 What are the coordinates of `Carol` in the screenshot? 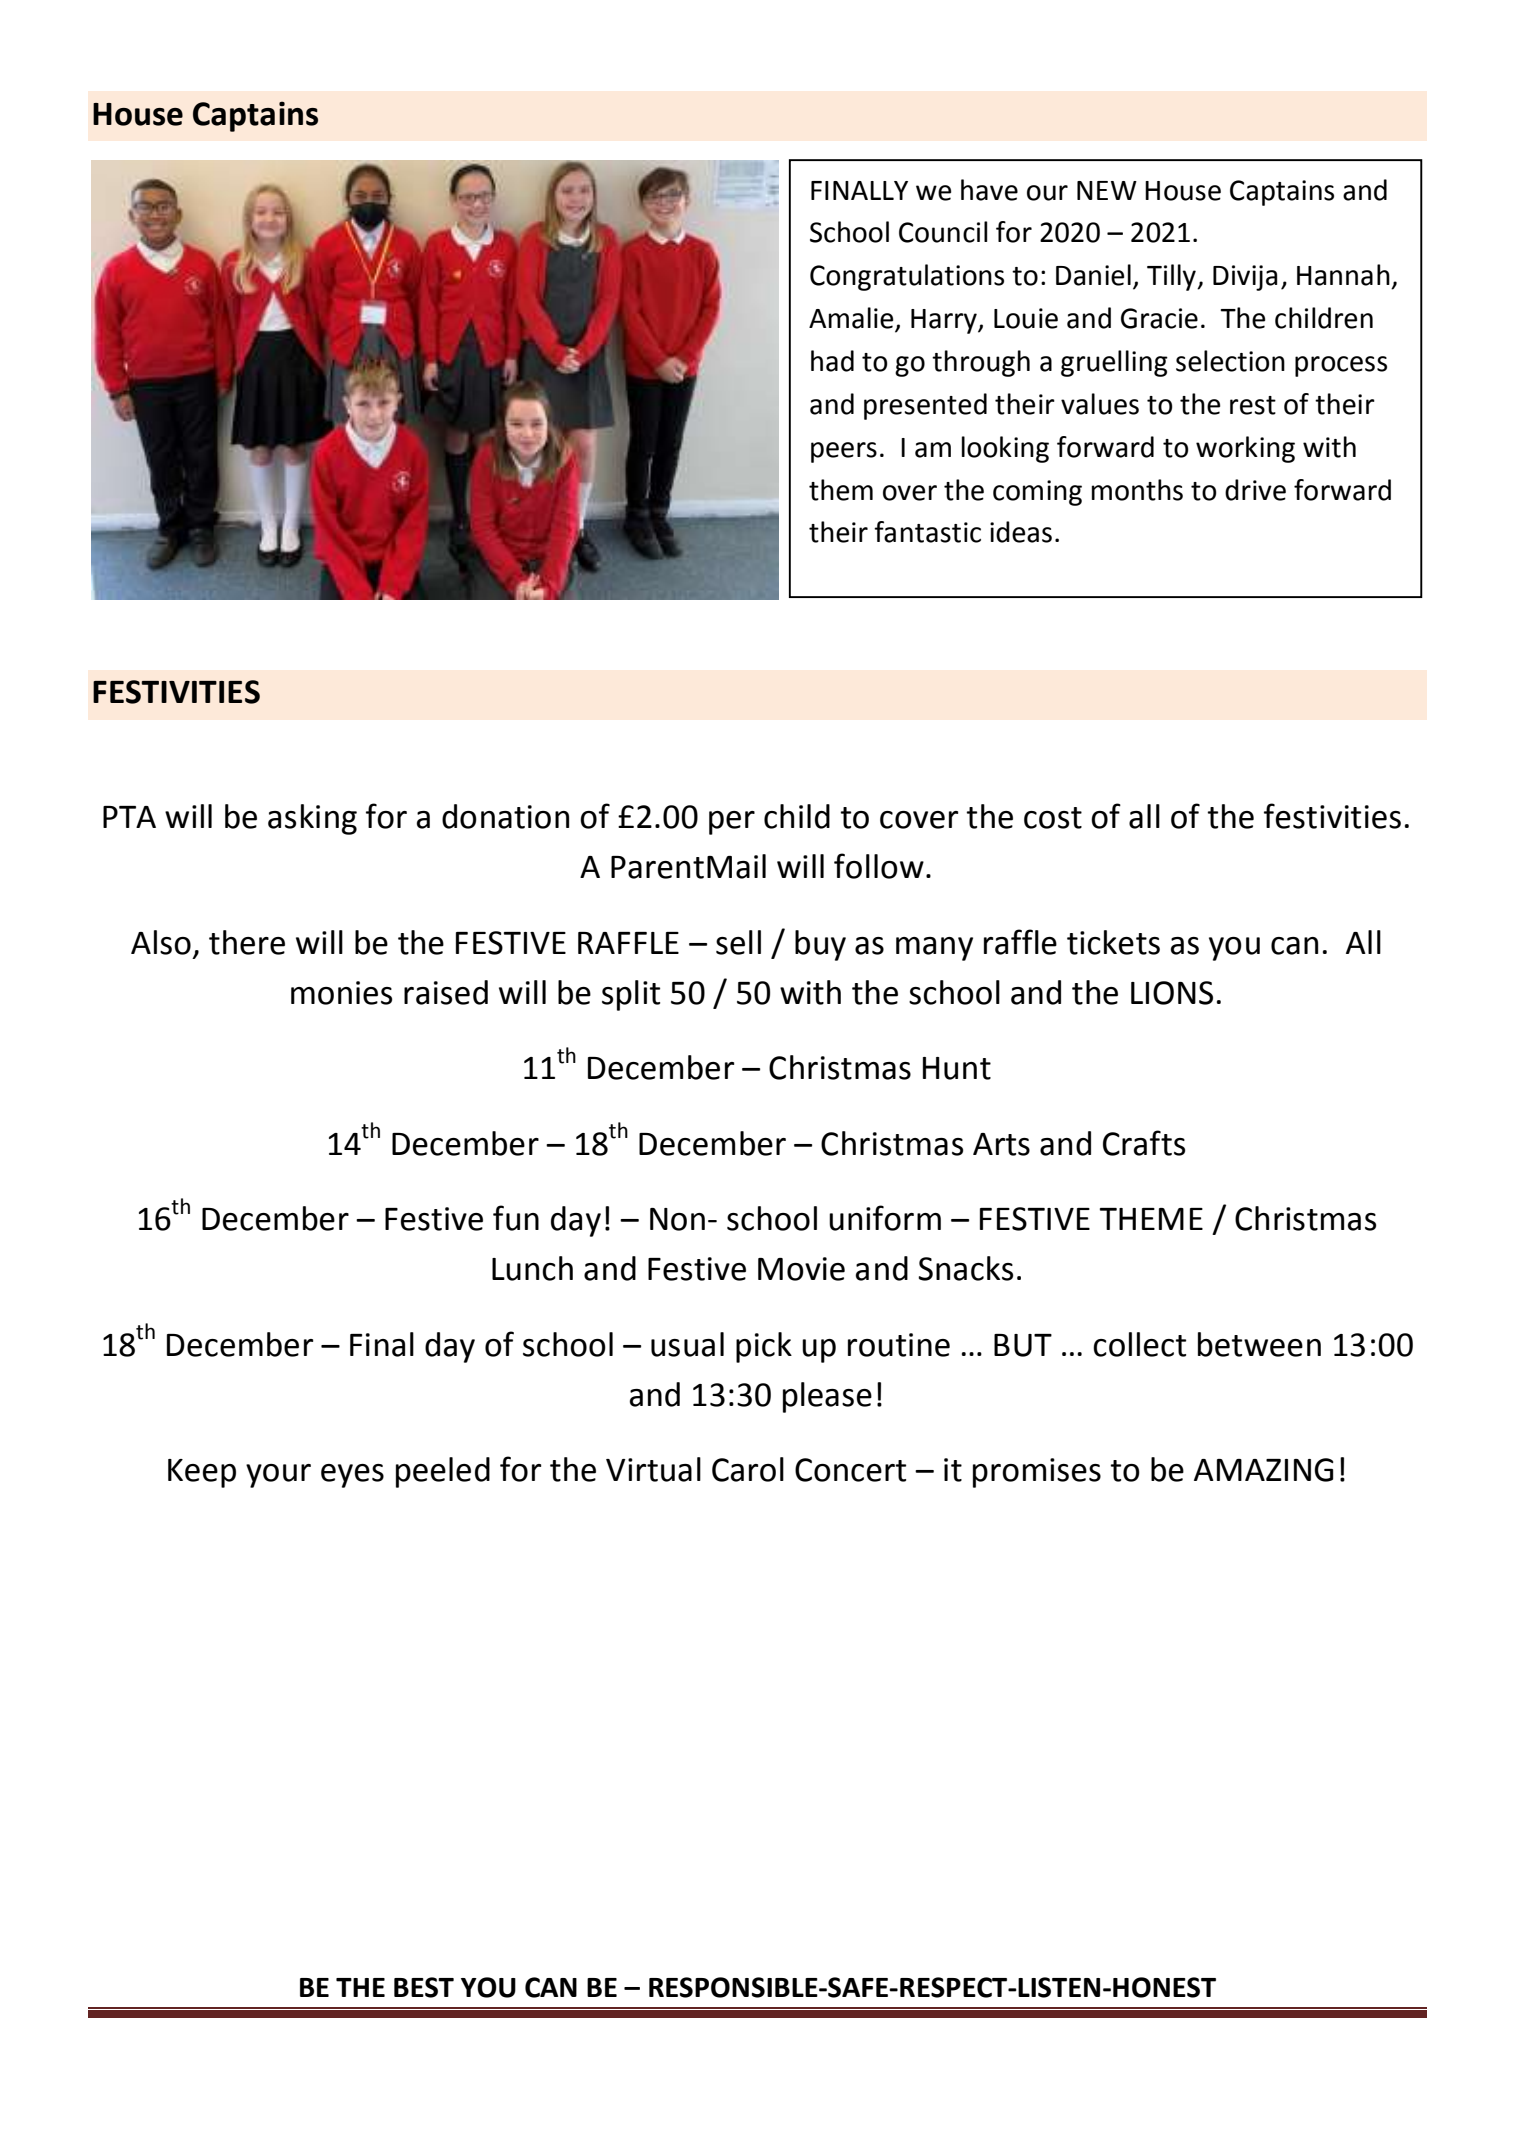 It's located at (748, 1469).
